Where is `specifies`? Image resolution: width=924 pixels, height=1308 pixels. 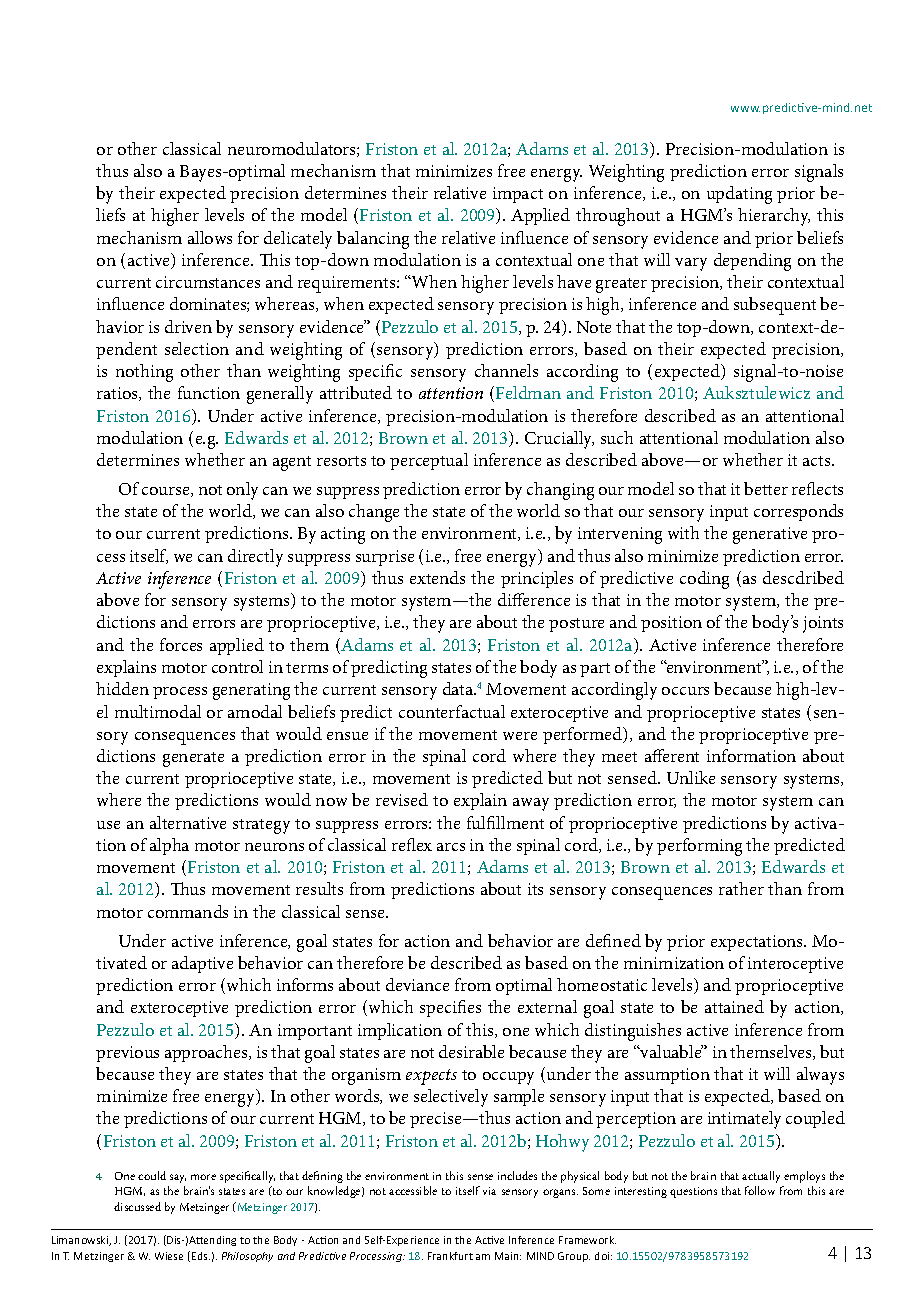
specifies is located at coordinates (450, 1008).
